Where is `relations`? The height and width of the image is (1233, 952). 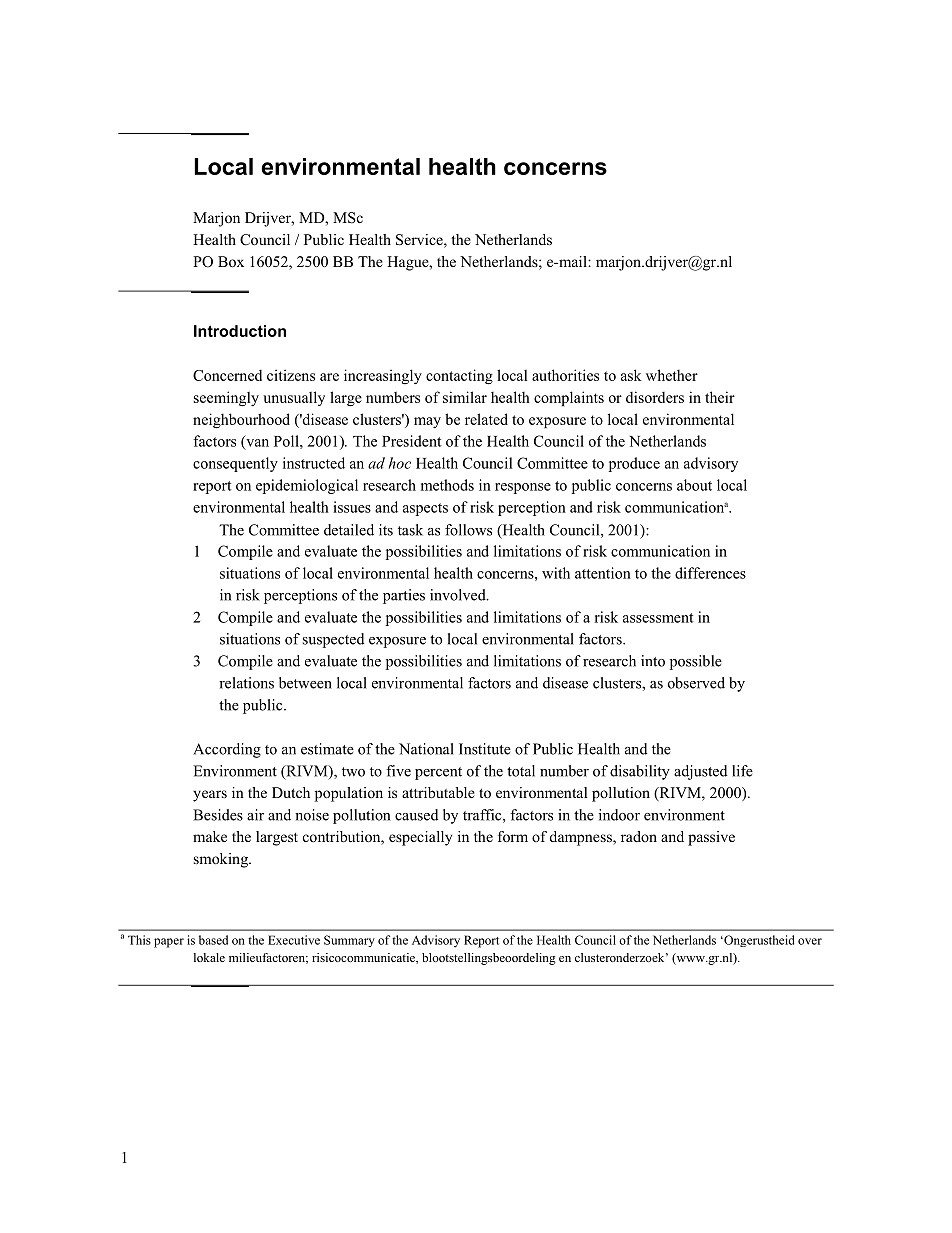 relations is located at coordinates (246, 683).
